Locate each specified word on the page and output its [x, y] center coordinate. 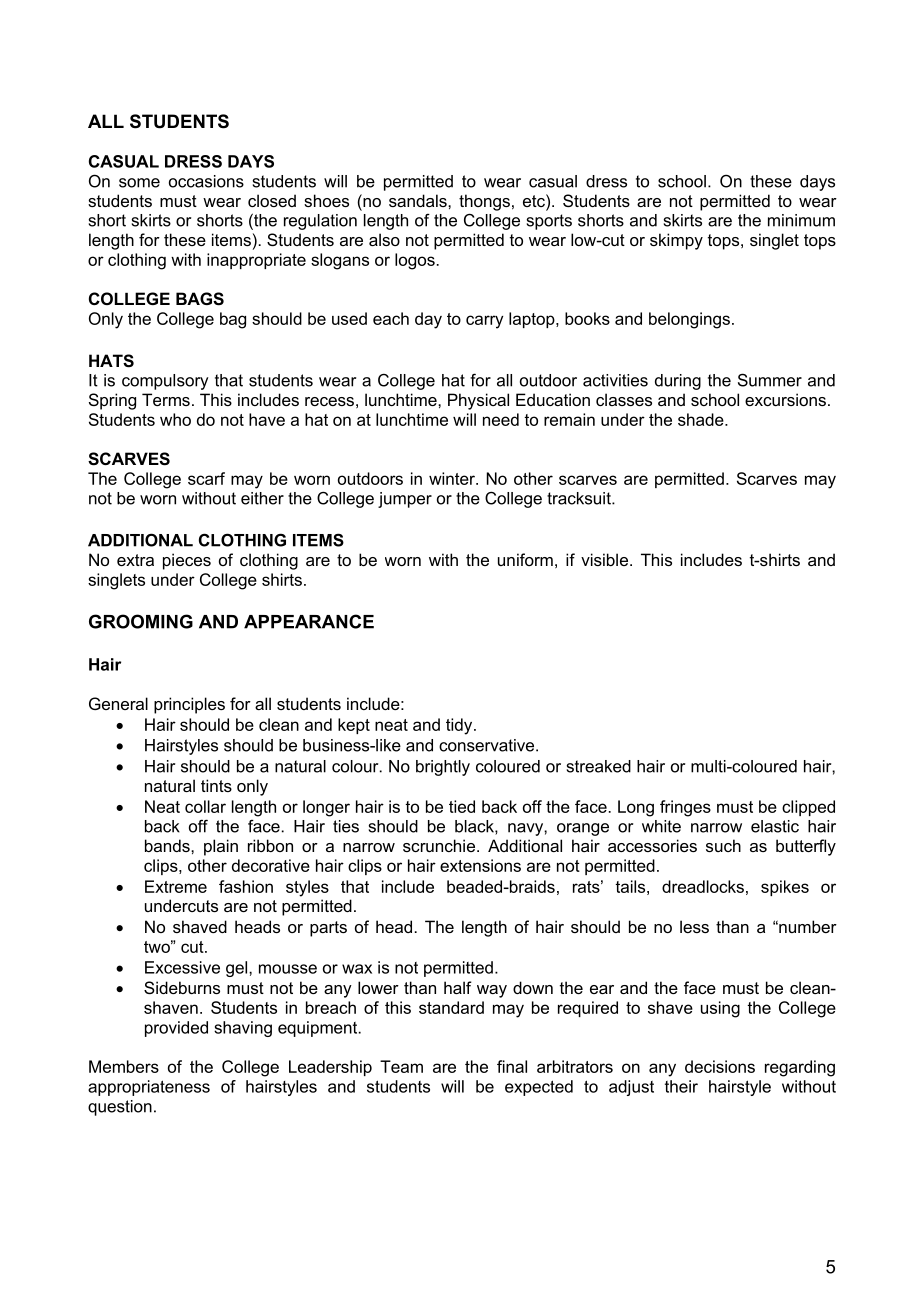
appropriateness [149, 1088]
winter [453, 478]
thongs [484, 202]
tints [216, 785]
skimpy [676, 241]
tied [462, 806]
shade [702, 419]
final [512, 1066]
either [262, 498]
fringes [685, 808]
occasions [206, 181]
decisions [720, 1066]
